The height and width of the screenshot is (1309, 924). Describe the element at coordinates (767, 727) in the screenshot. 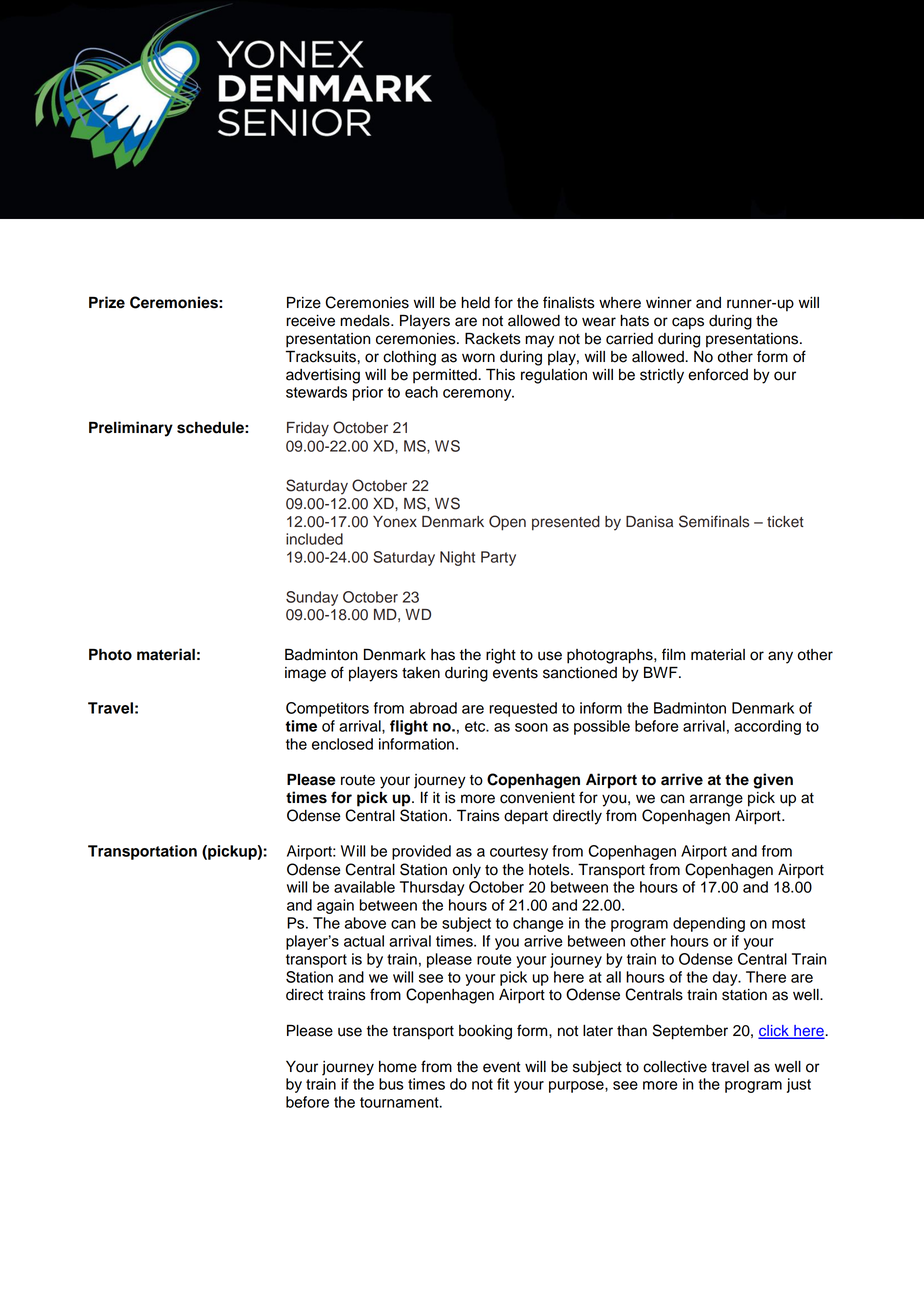

I see `according` at that location.
